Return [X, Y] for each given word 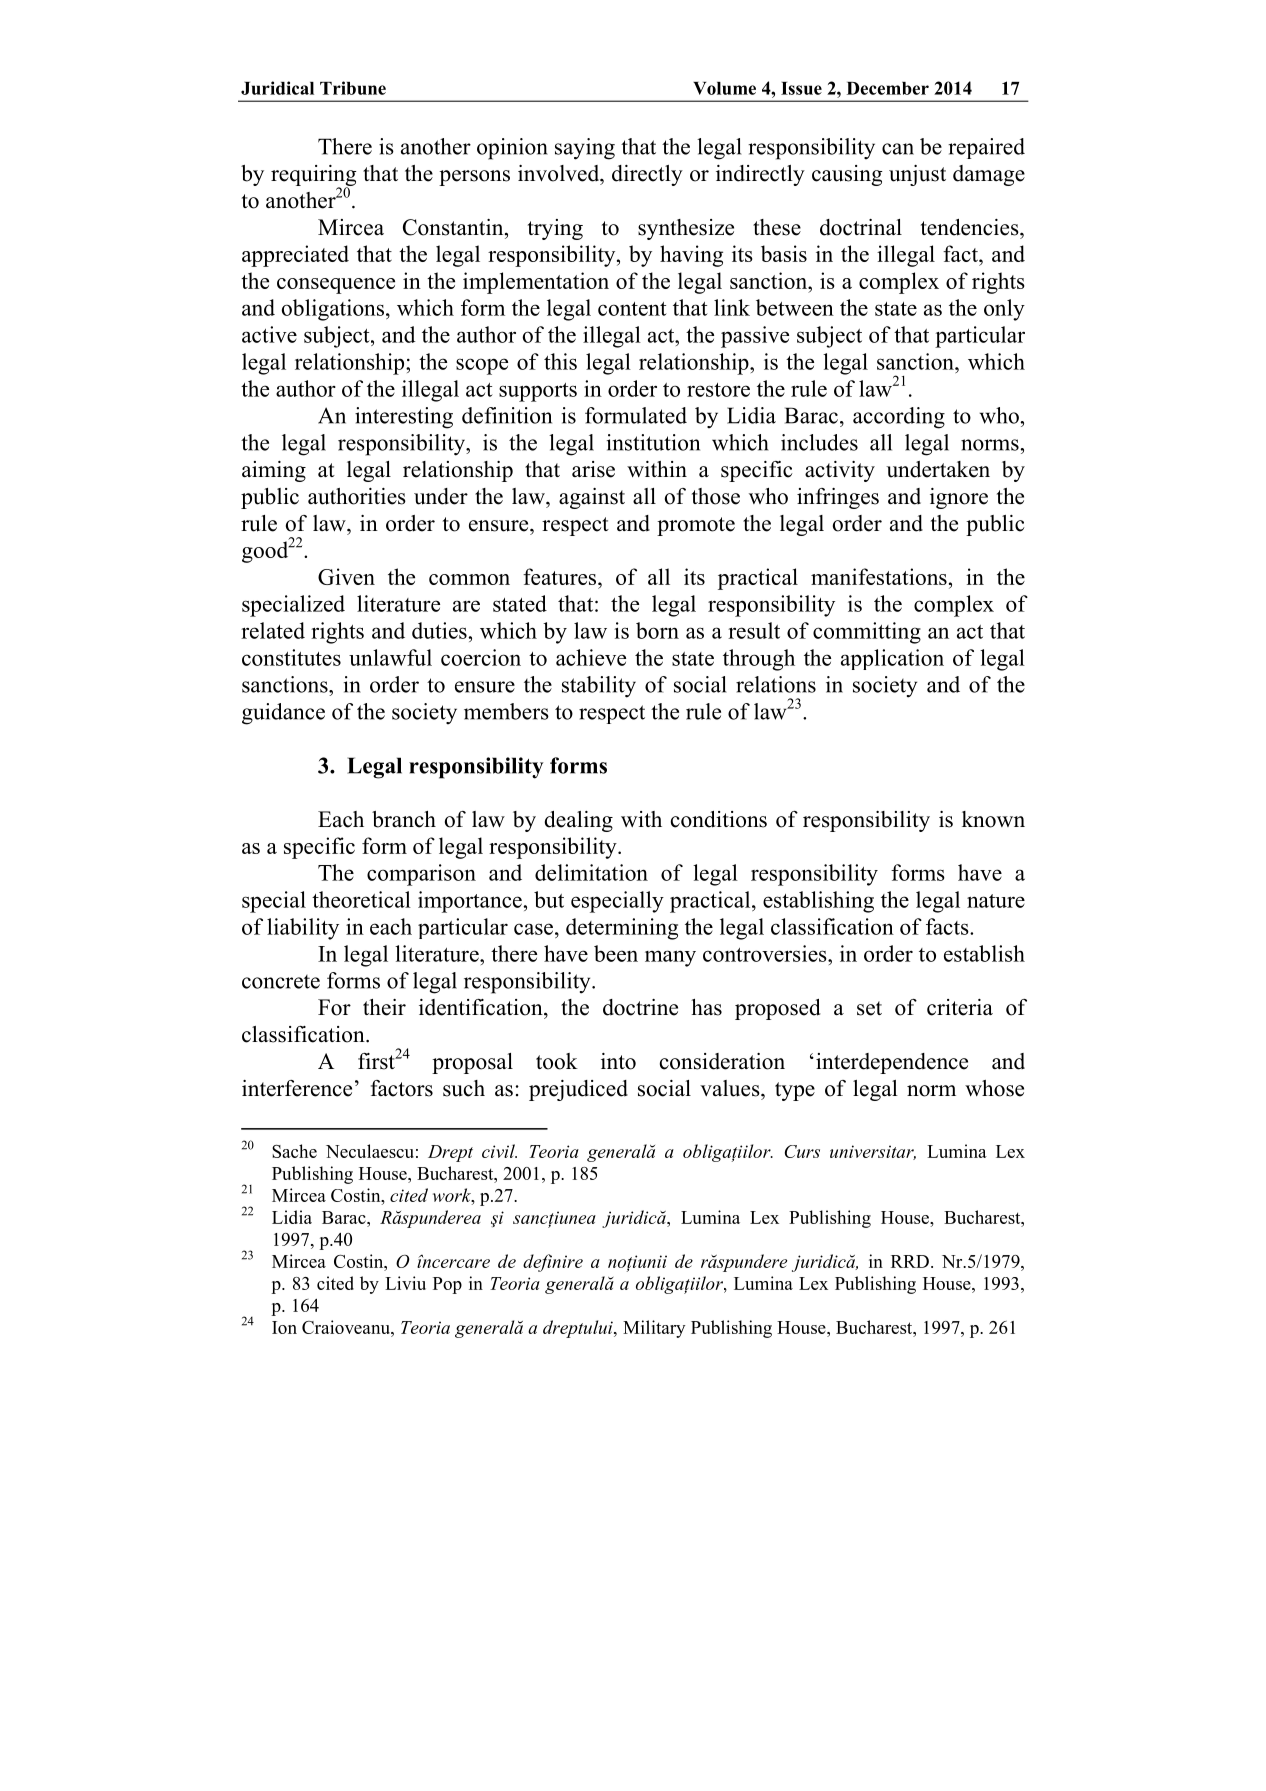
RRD [910, 1261]
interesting [404, 418]
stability [599, 687]
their [384, 1007]
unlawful [390, 657]
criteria [960, 1007]
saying [585, 149]
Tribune [353, 88]
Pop [447, 1285]
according [899, 418]
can [898, 149]
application [892, 659]
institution [653, 442]
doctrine [640, 1007]
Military [654, 1329]
